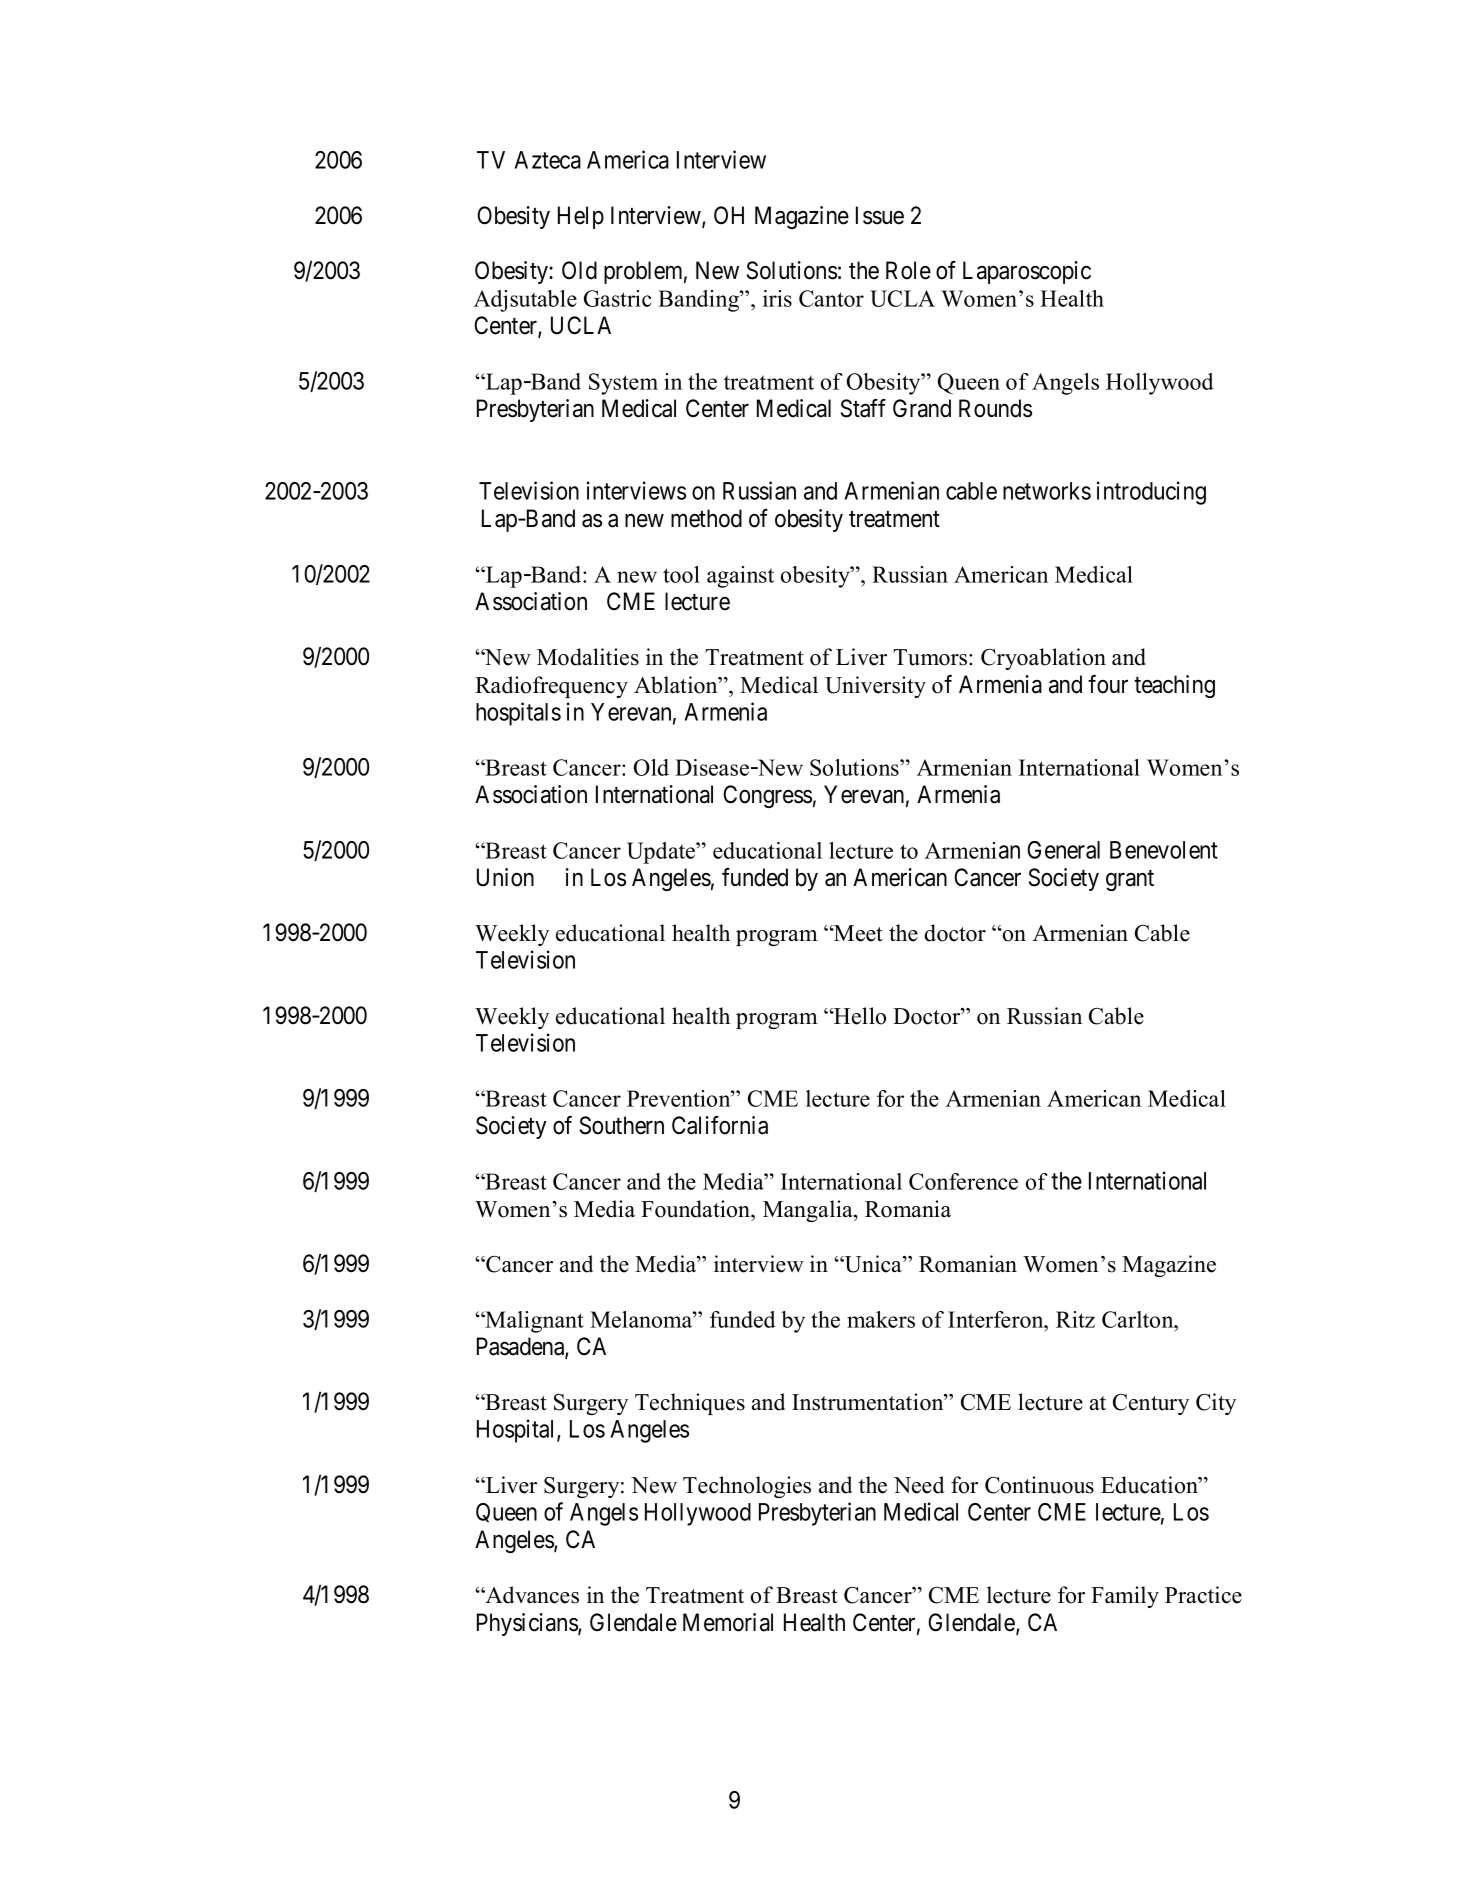 This screenshot has height=1900, width=1468. What do you see at coordinates (581, 217) in the screenshot?
I see `Help` at bounding box center [581, 217].
